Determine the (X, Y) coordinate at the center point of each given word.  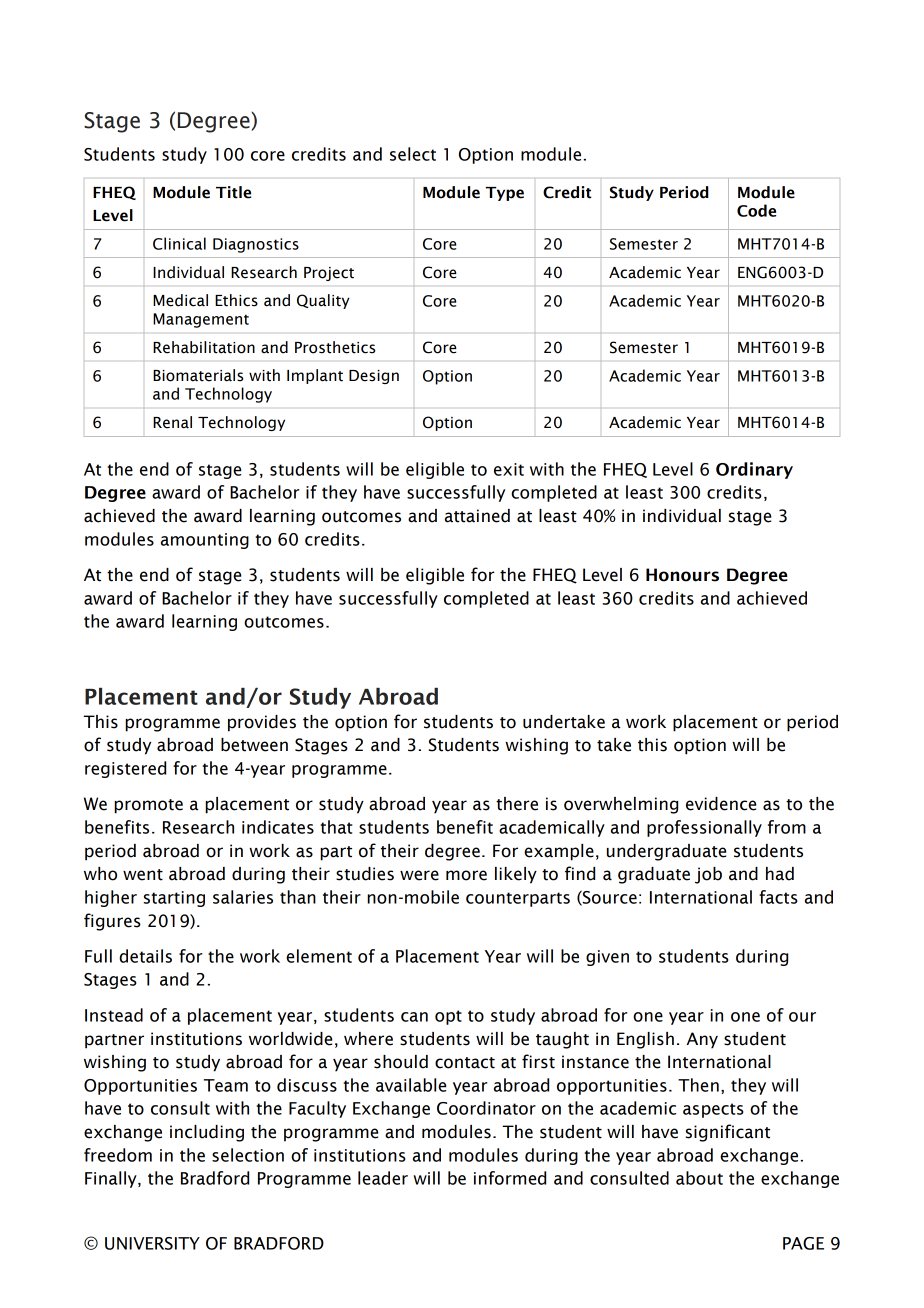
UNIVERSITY (152, 1243)
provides (262, 723)
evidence (721, 804)
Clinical (179, 243)
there (517, 804)
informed (510, 1178)
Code (756, 210)
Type (505, 194)
